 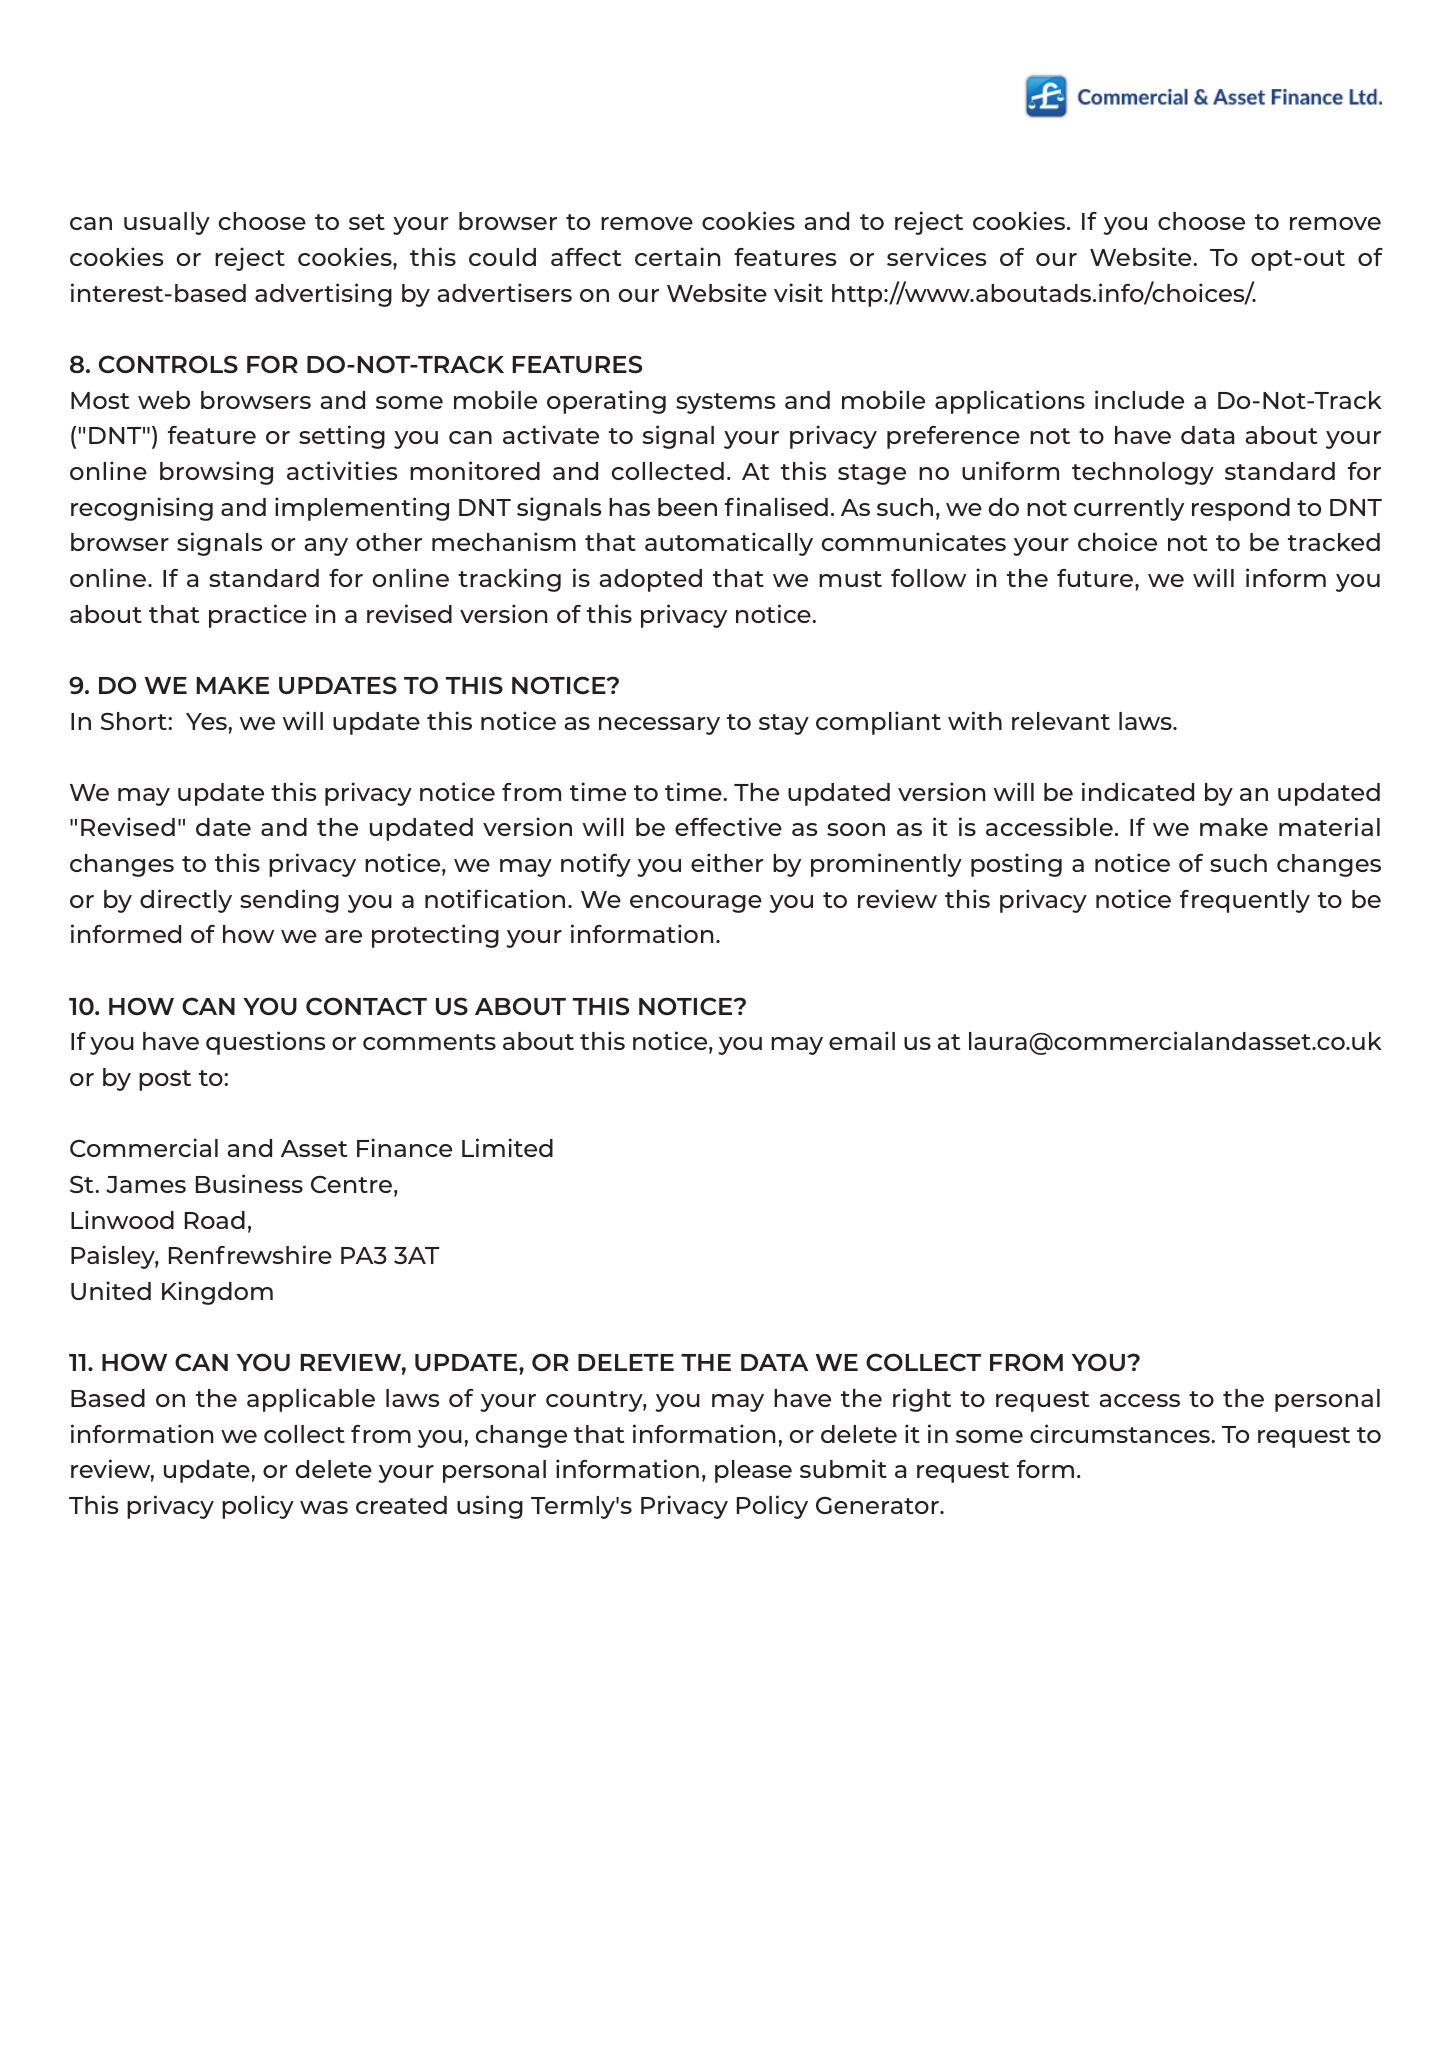 I want to click on either, so click(x=727, y=862).
